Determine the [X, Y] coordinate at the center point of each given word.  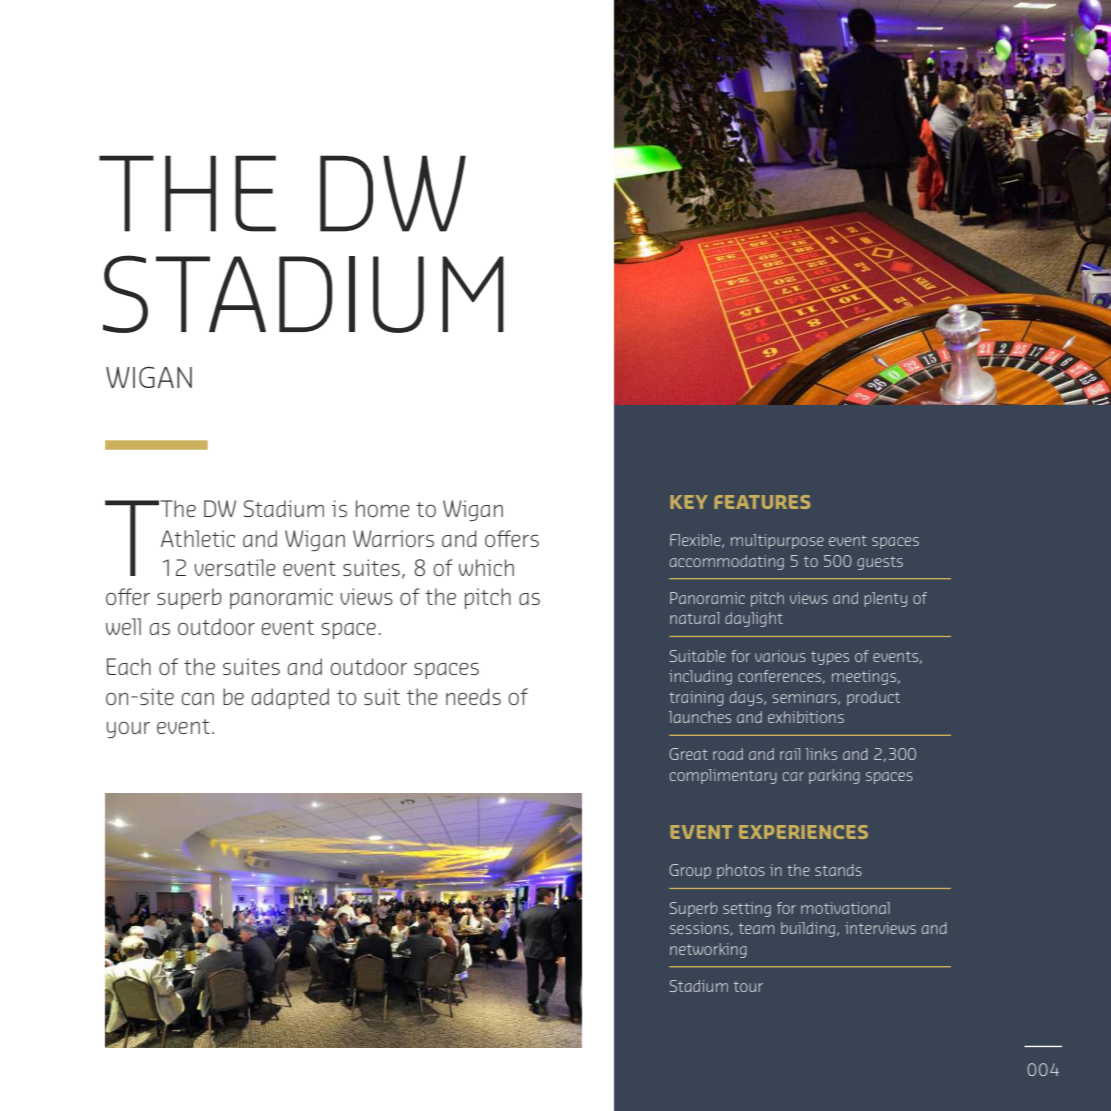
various [780, 656]
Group [690, 871]
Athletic [198, 538]
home [383, 508]
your [128, 730]
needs [473, 696]
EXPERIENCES [803, 832]
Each [129, 666]
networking [708, 950]
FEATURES [762, 502]
